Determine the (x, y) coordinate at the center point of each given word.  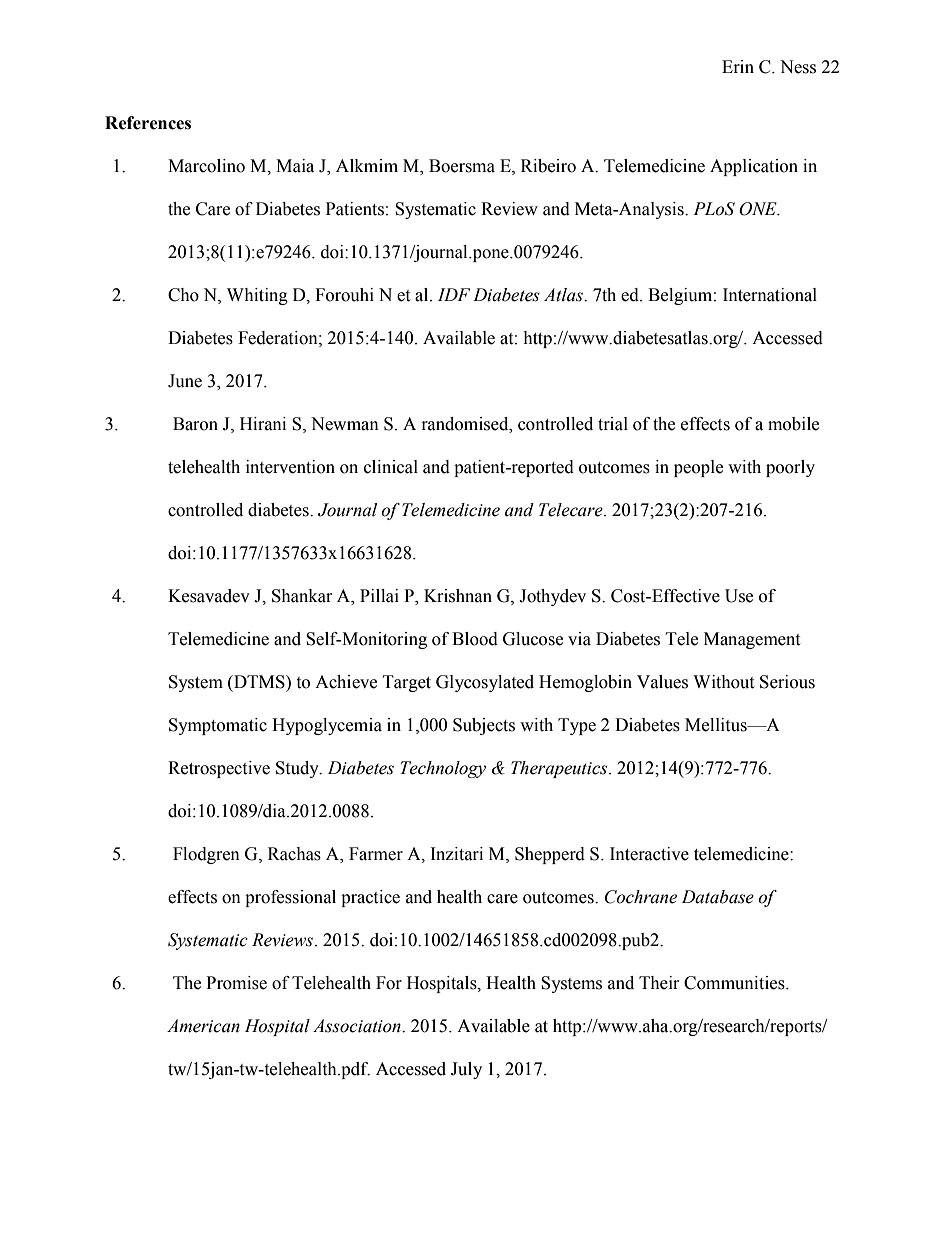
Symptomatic (218, 726)
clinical (391, 467)
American (203, 1026)
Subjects (484, 726)
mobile (793, 424)
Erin (738, 66)
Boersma (462, 166)
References (148, 123)
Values (662, 682)
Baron (195, 424)
